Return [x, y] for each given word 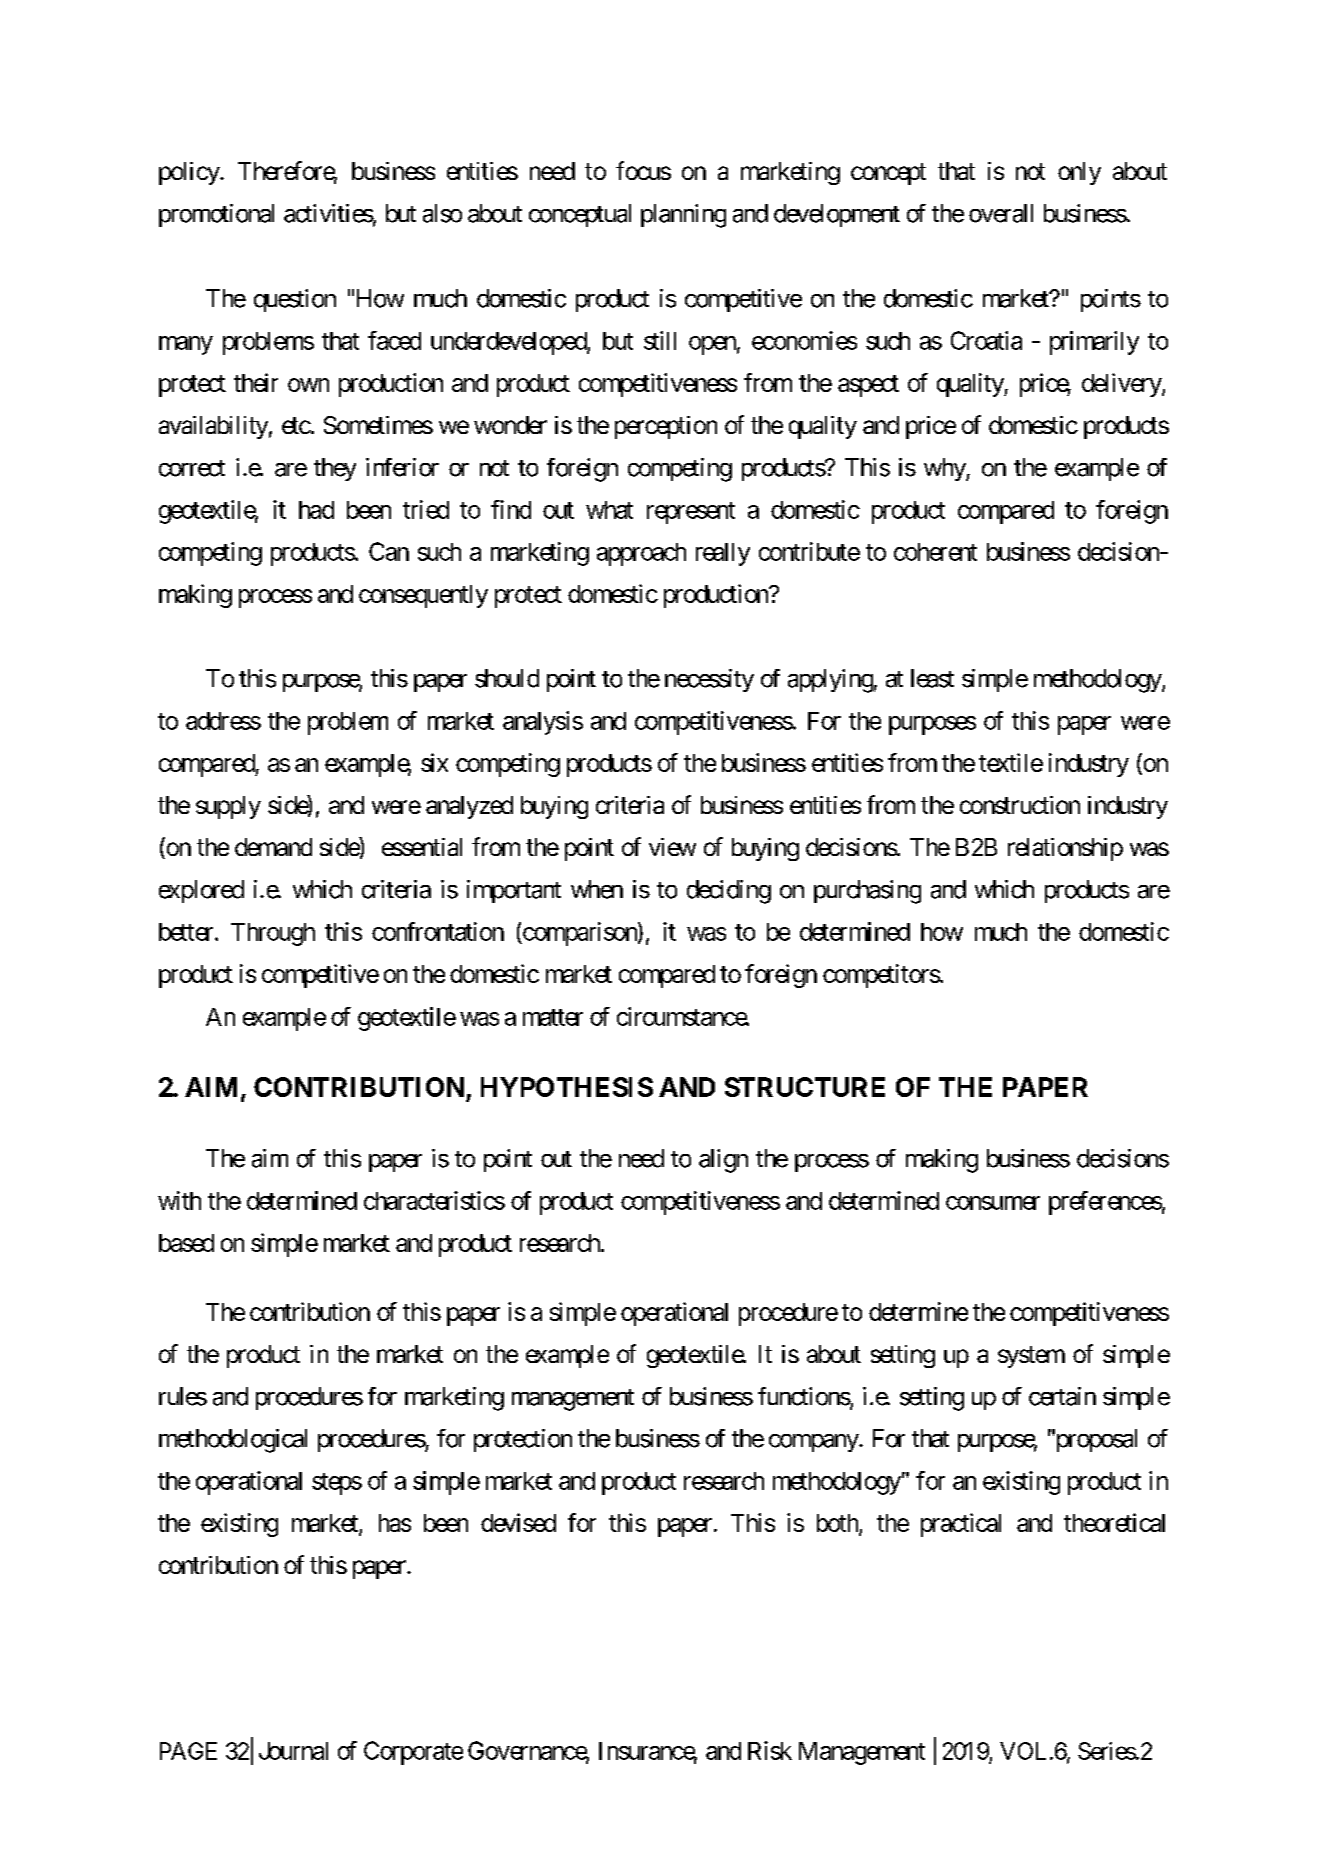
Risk [770, 1750]
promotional [216, 215]
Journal [293, 1751]
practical [961, 1525]
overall [1001, 213]
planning [683, 216]
